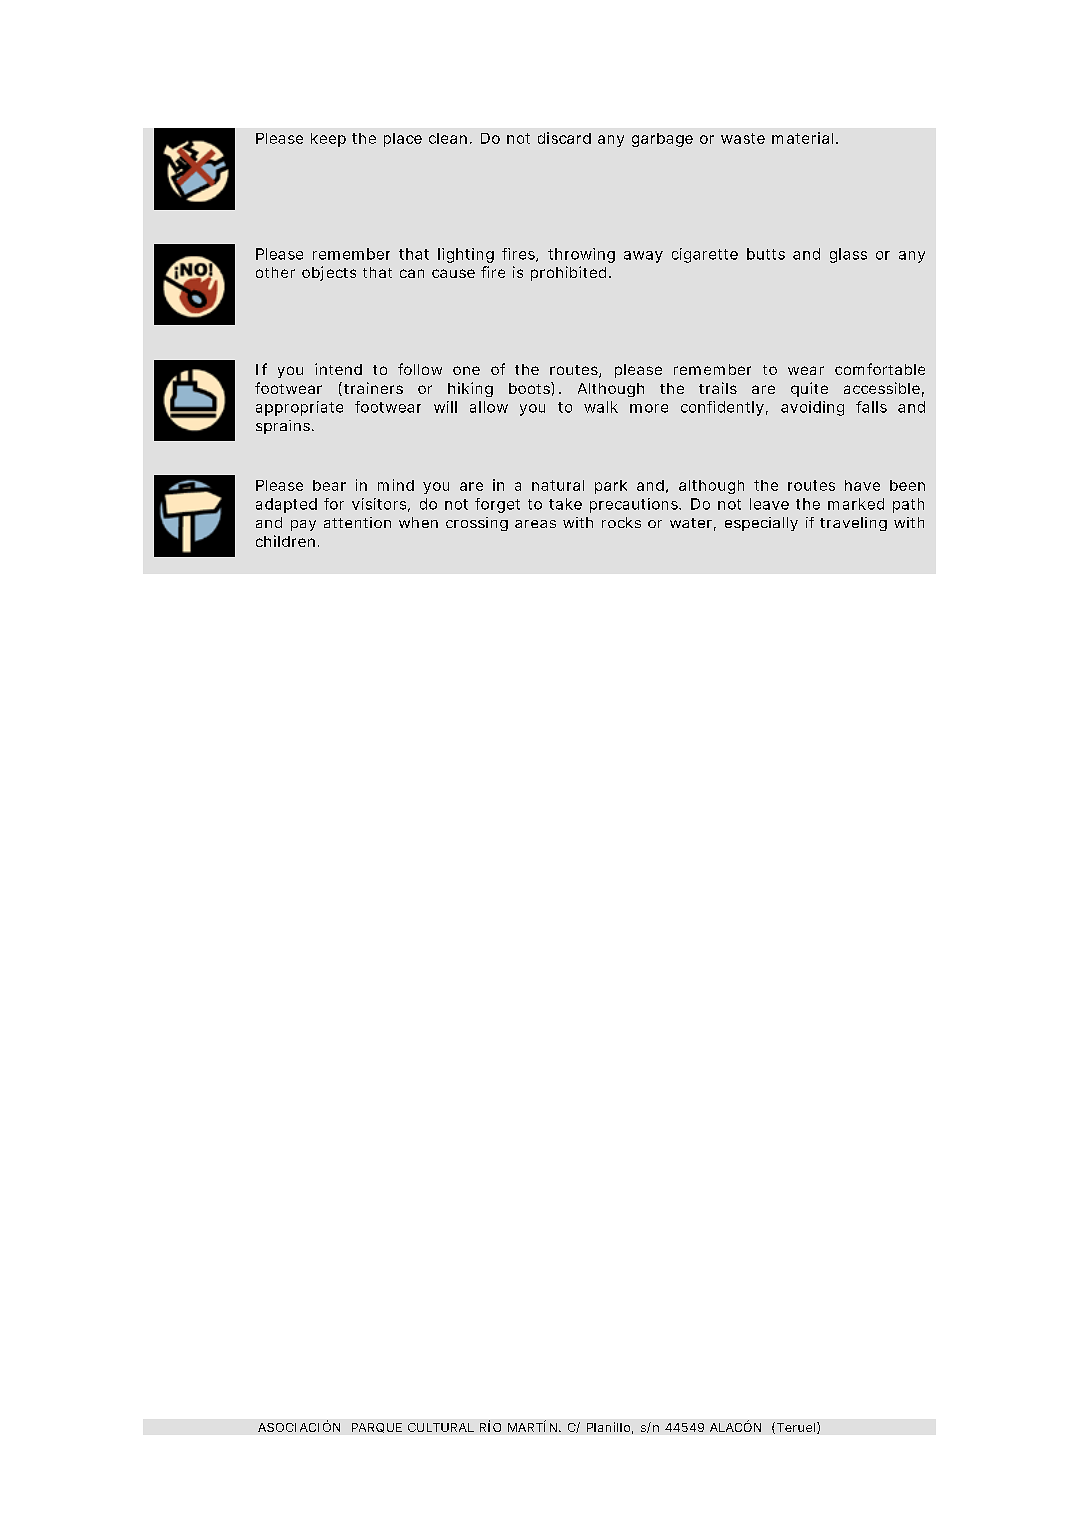 The width and height of the screenshot is (1077, 1524). What do you see at coordinates (761, 524) in the screenshot?
I see `especially` at bounding box center [761, 524].
